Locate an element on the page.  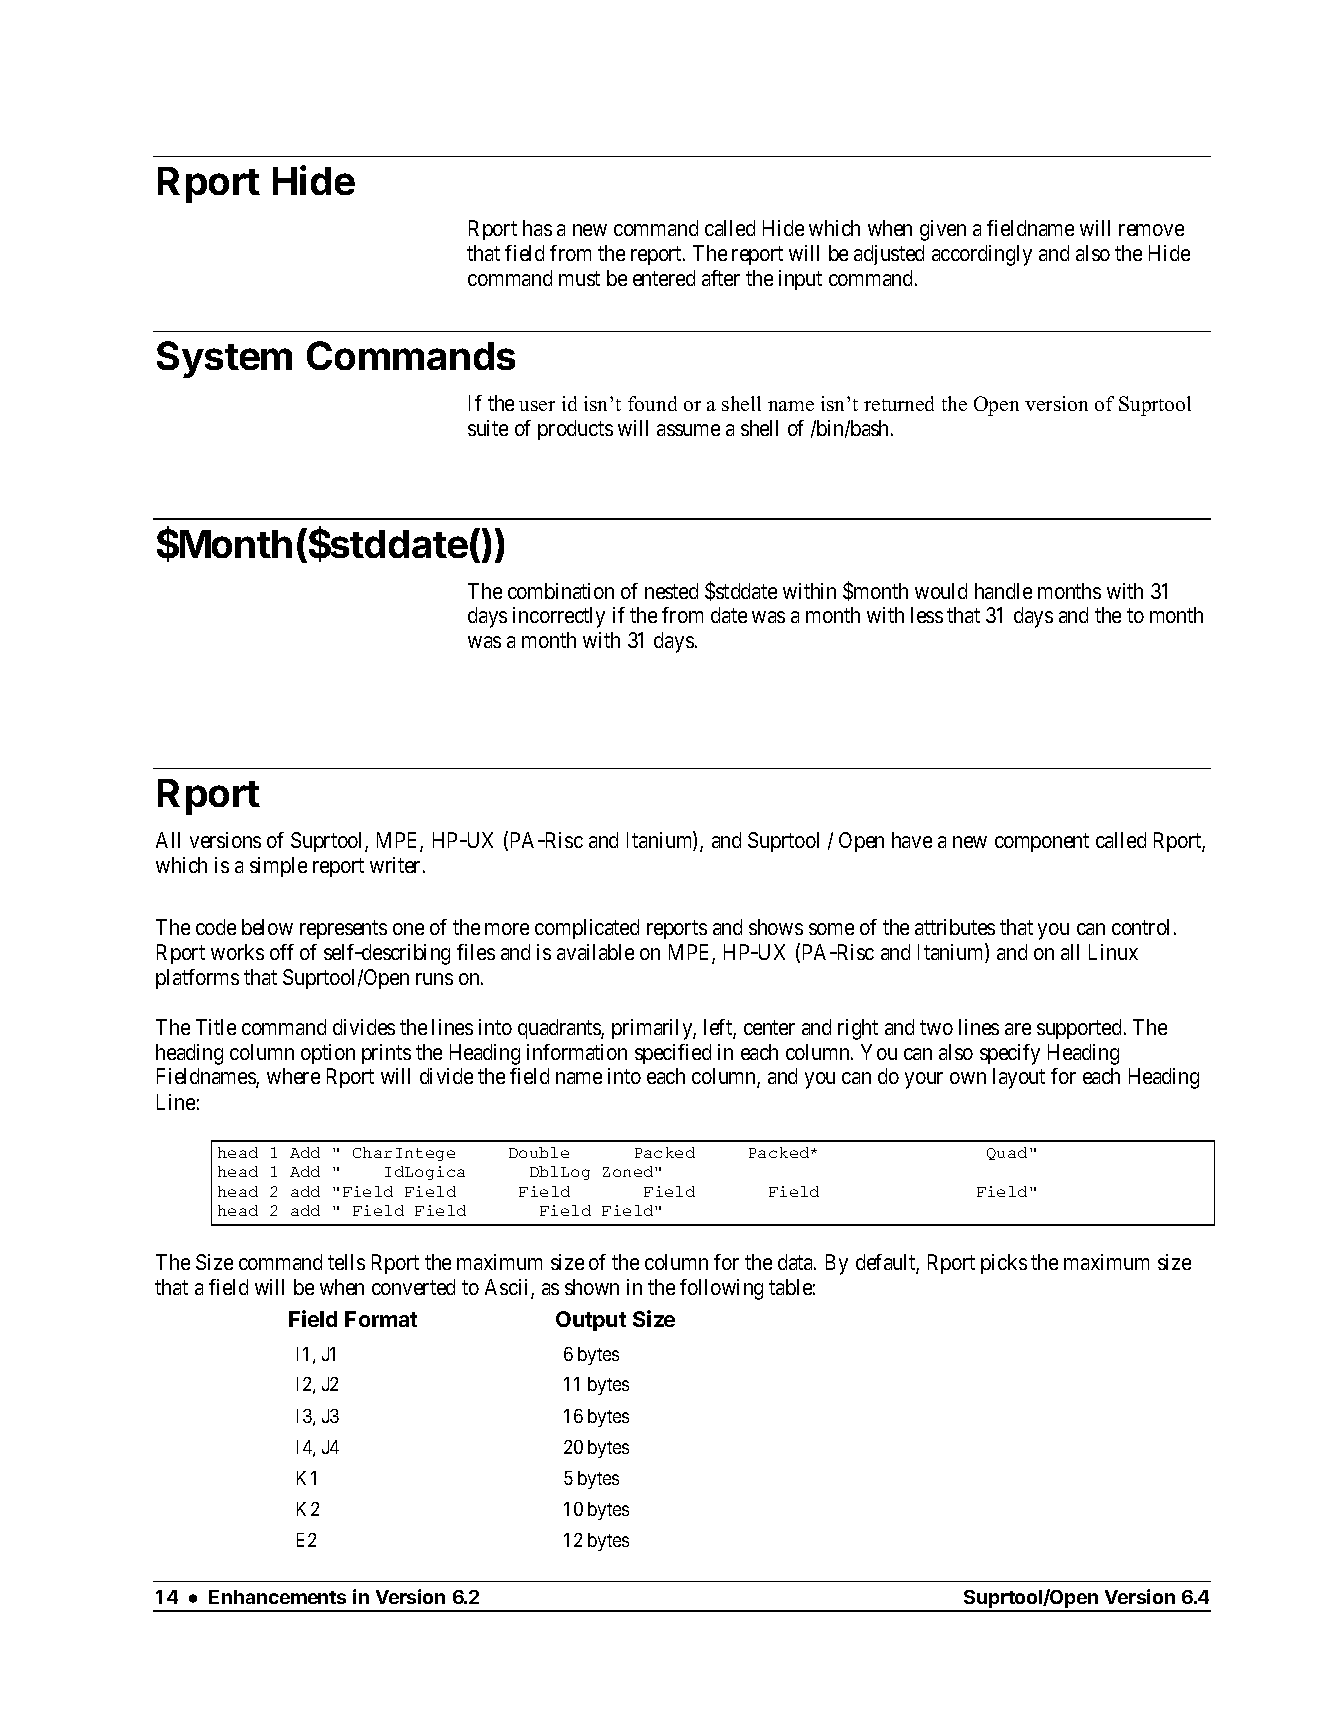
Zoned is located at coordinates (629, 1171).
